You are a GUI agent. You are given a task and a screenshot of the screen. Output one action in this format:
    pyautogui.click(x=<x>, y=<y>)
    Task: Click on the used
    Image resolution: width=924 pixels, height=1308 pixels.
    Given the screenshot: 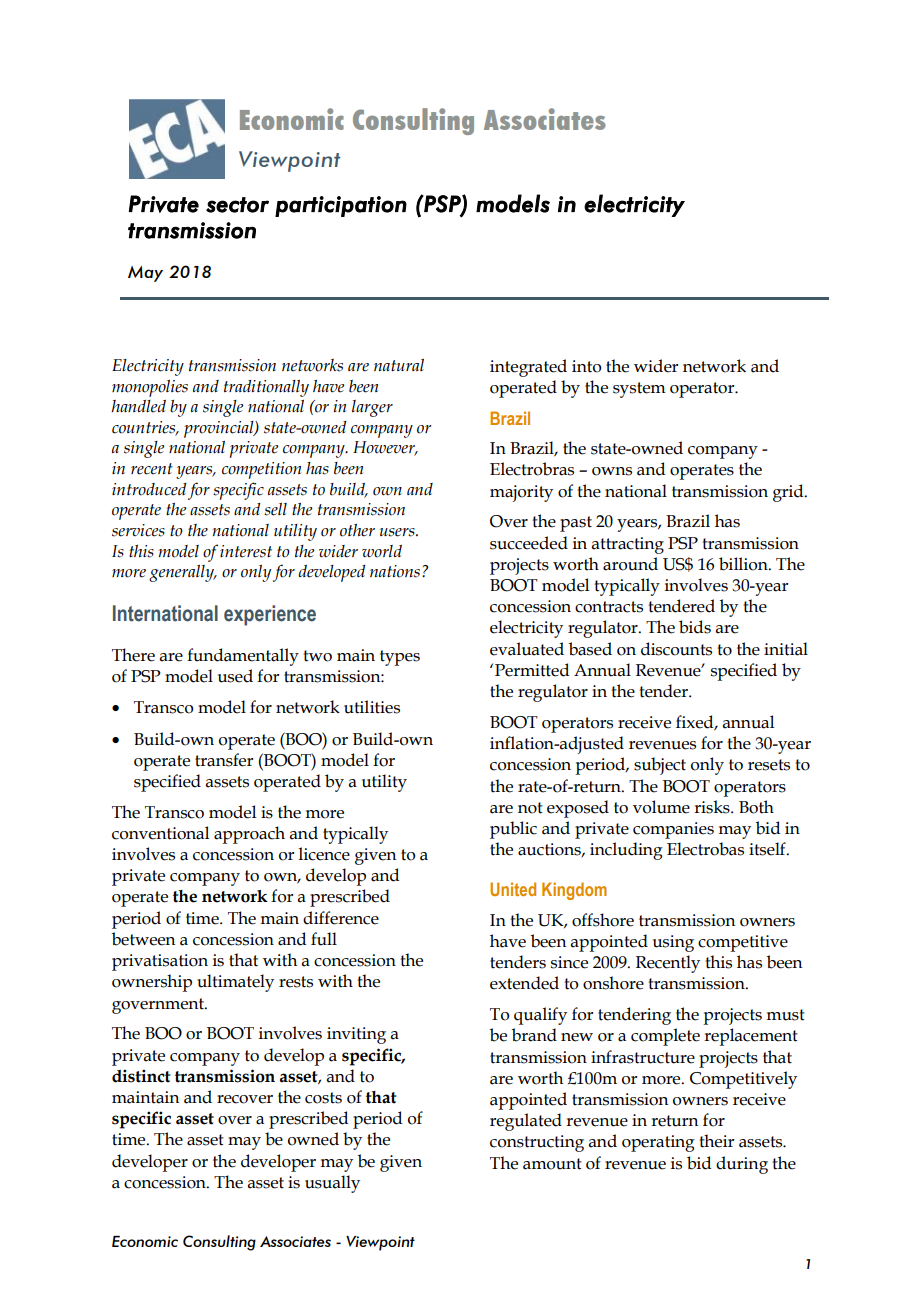 What is the action you would take?
    pyautogui.click(x=235, y=676)
